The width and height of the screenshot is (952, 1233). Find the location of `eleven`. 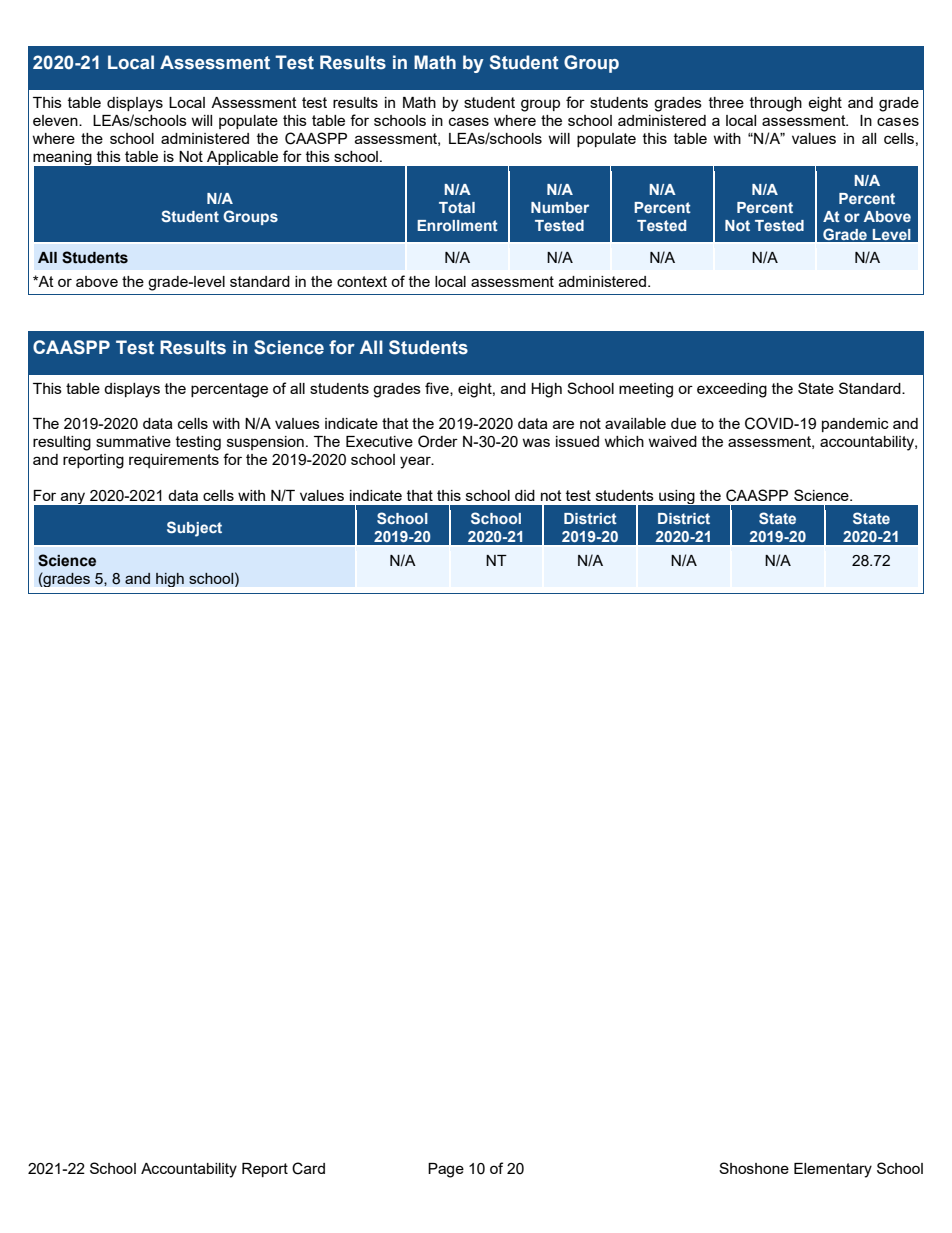

eleven is located at coordinates (56, 120).
